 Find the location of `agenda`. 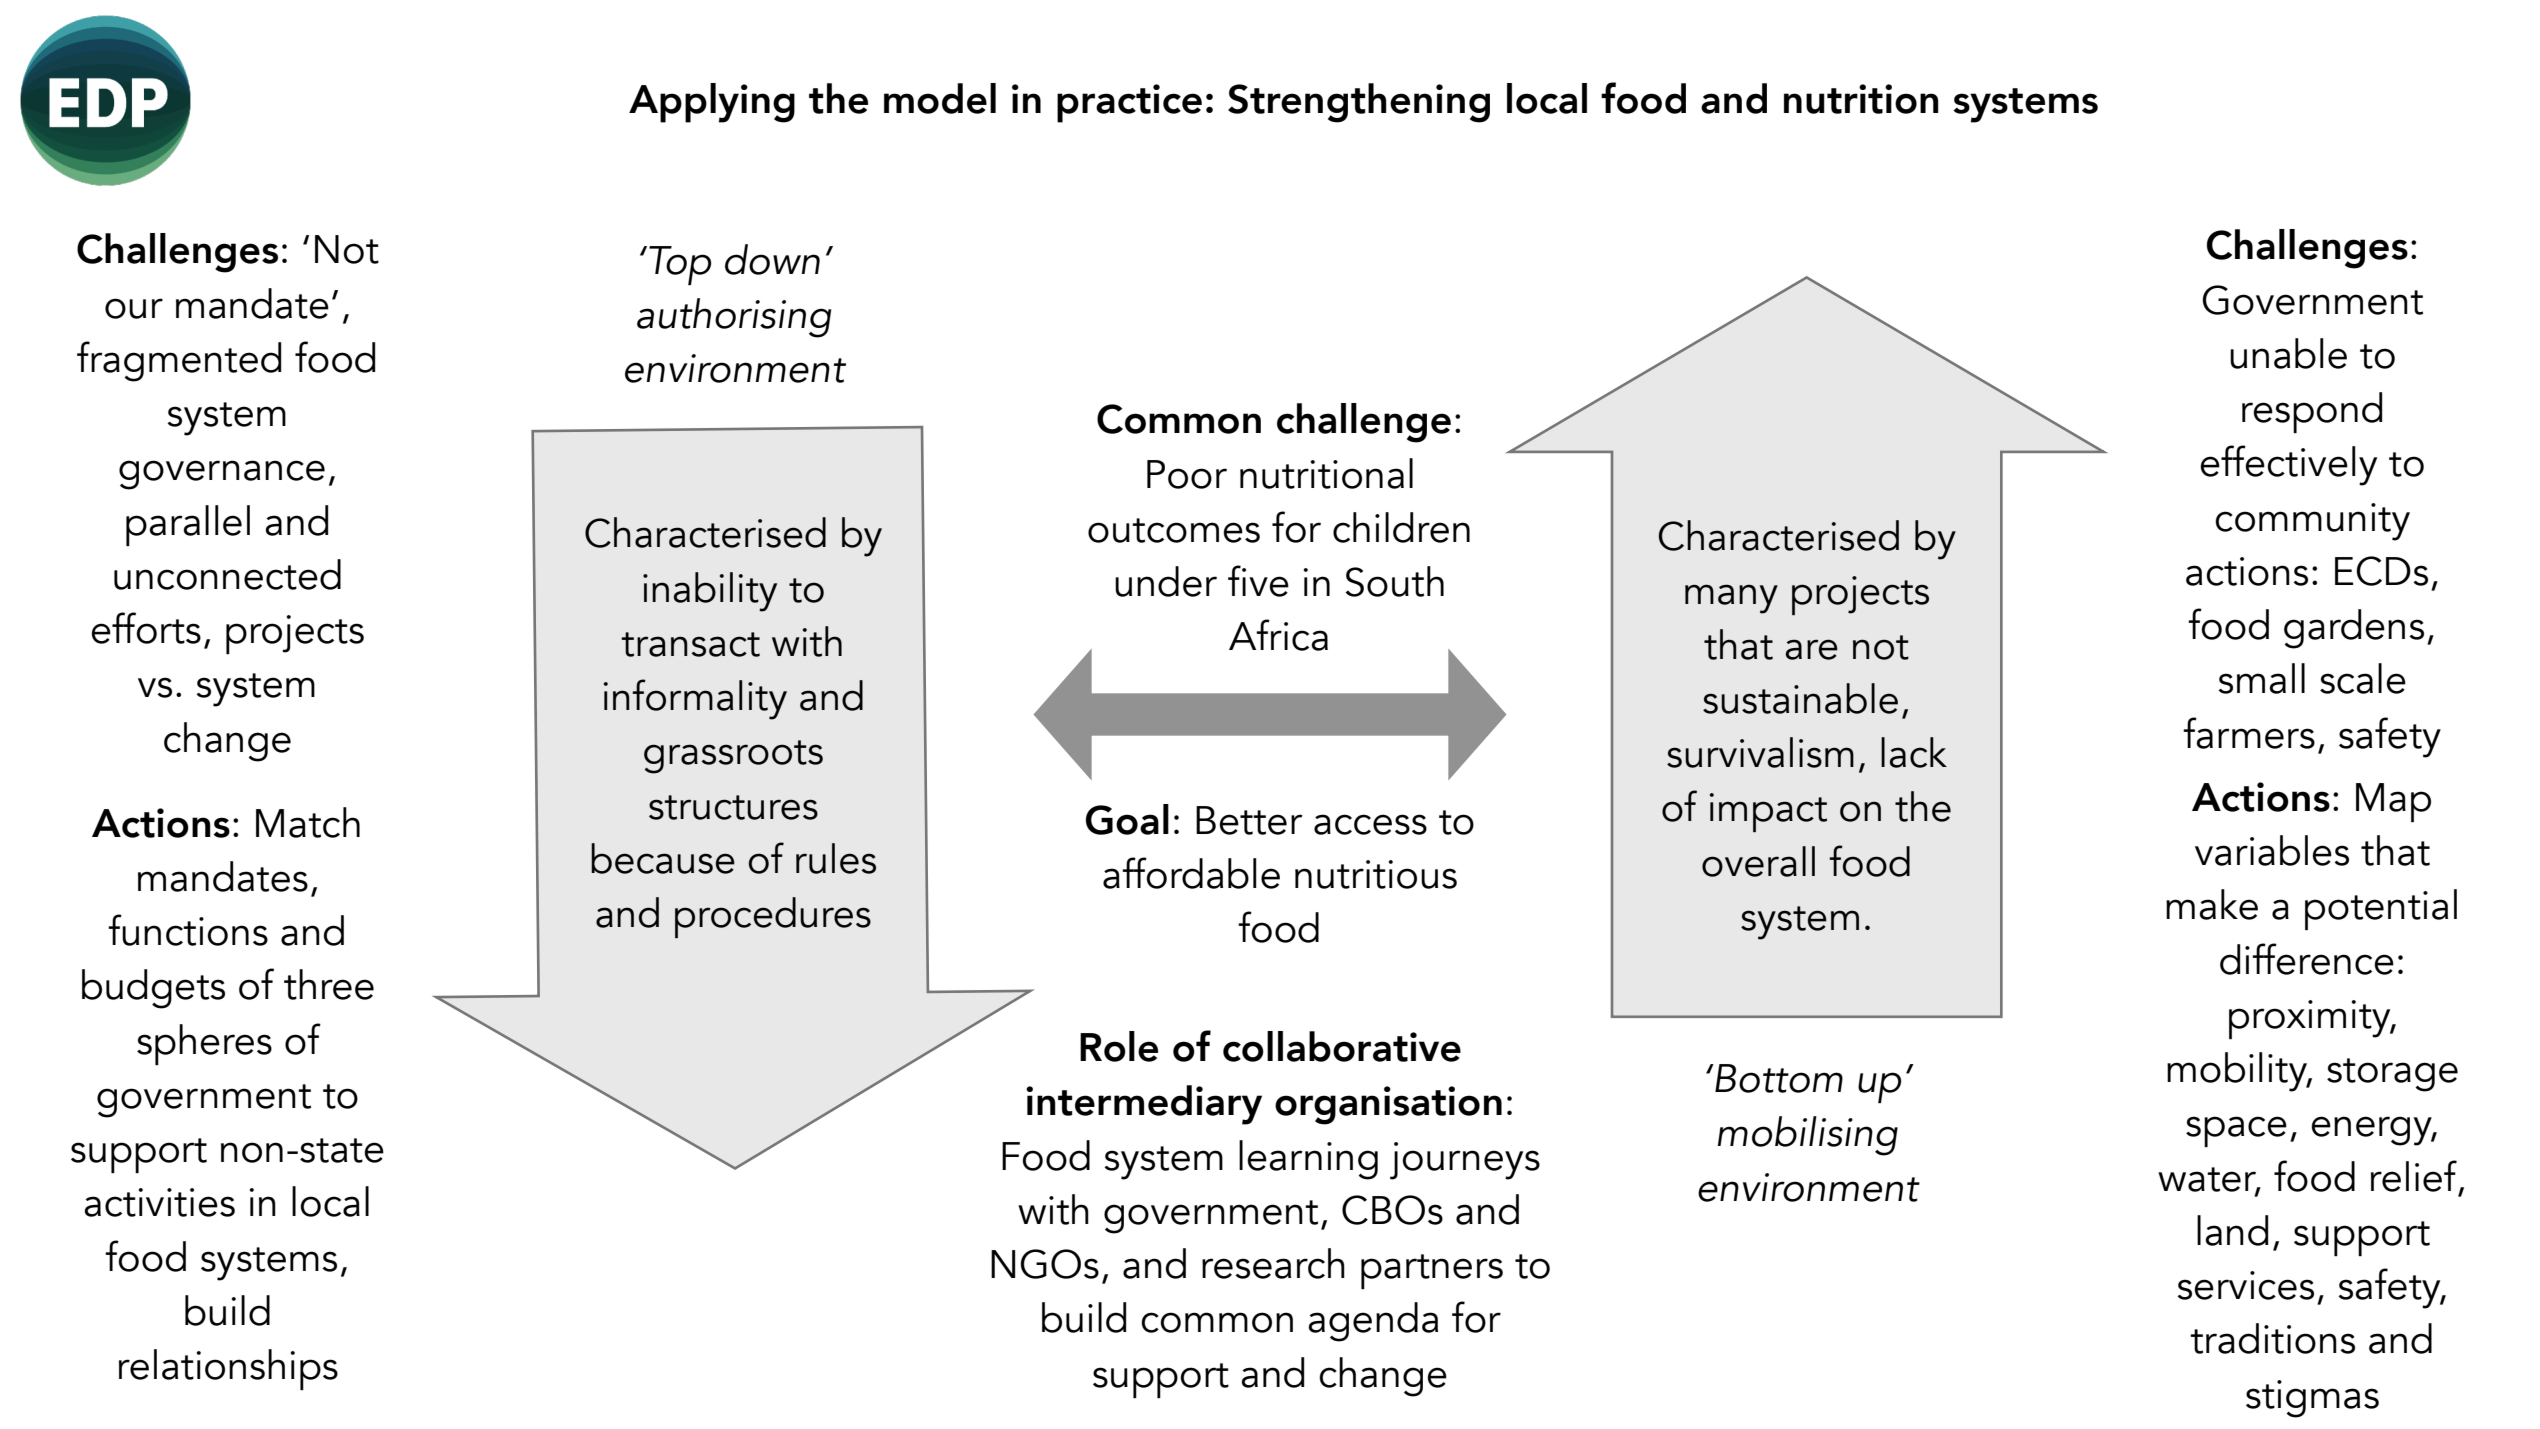

agenda is located at coordinates (1373, 1322).
